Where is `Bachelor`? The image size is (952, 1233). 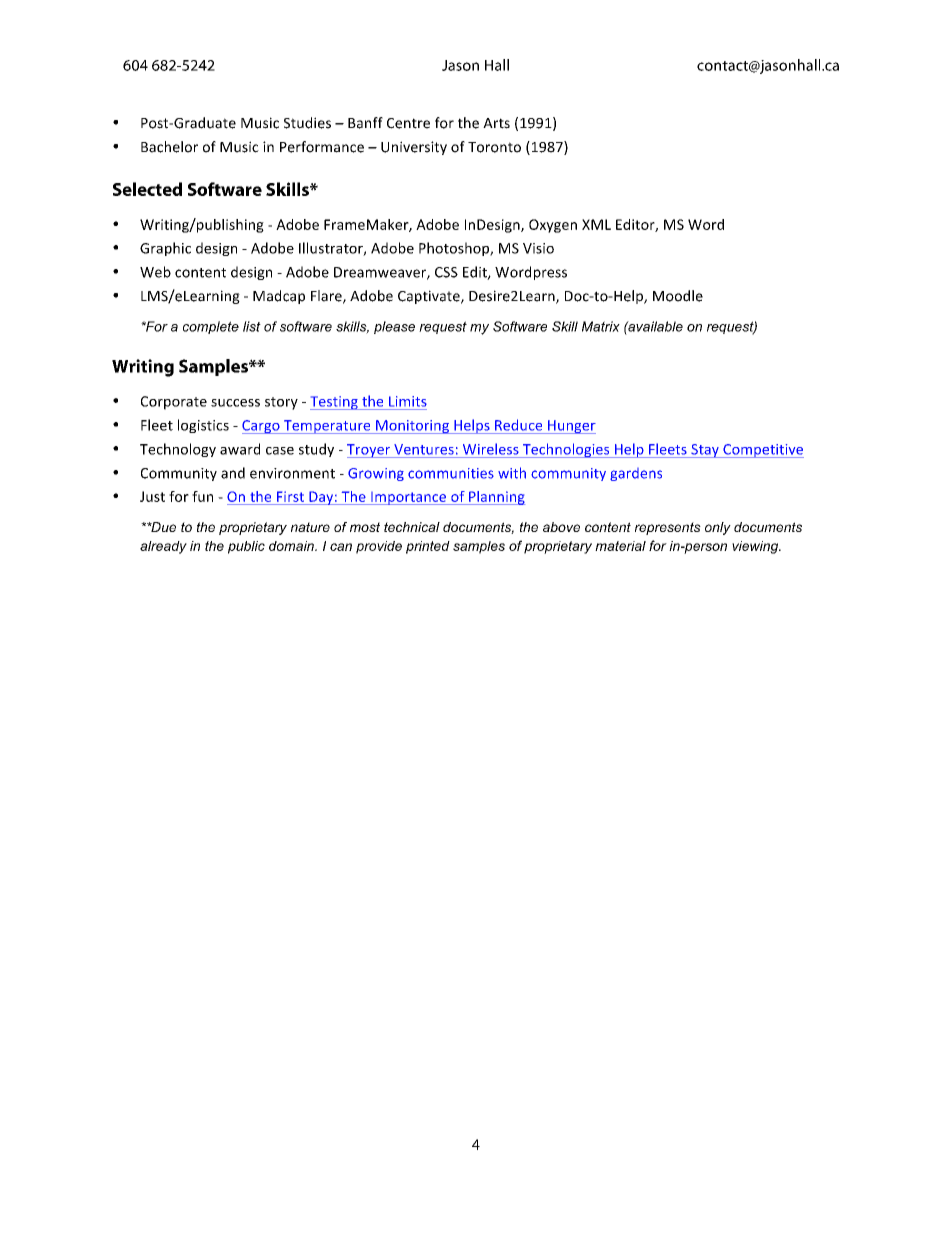
Bachelor is located at coordinates (169, 147).
